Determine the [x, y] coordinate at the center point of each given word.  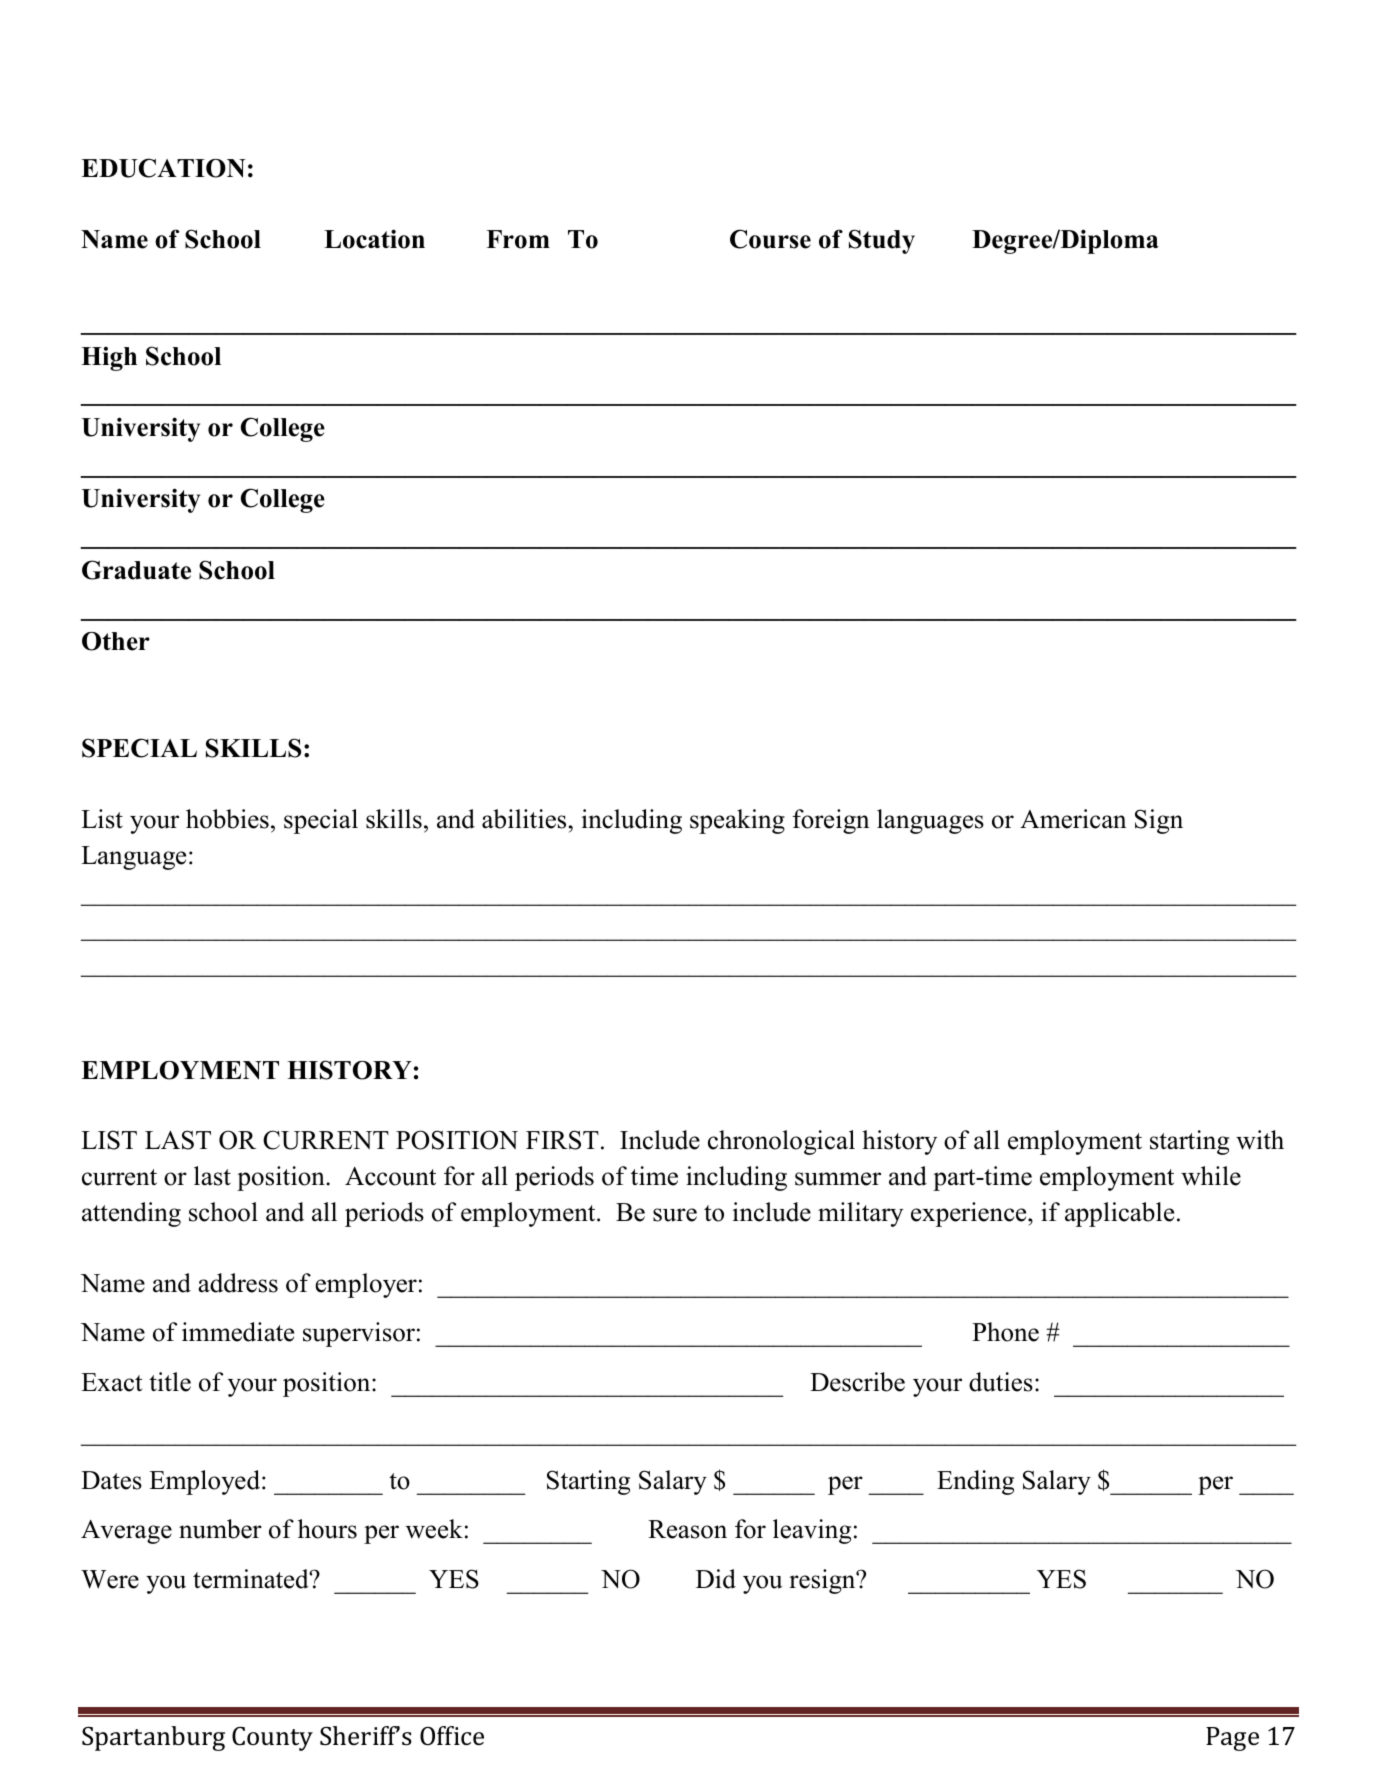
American [1073, 819]
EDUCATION [163, 168]
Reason [687, 1529]
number [220, 1529]
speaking [737, 821]
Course [770, 239]
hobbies [227, 819]
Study [882, 241]
